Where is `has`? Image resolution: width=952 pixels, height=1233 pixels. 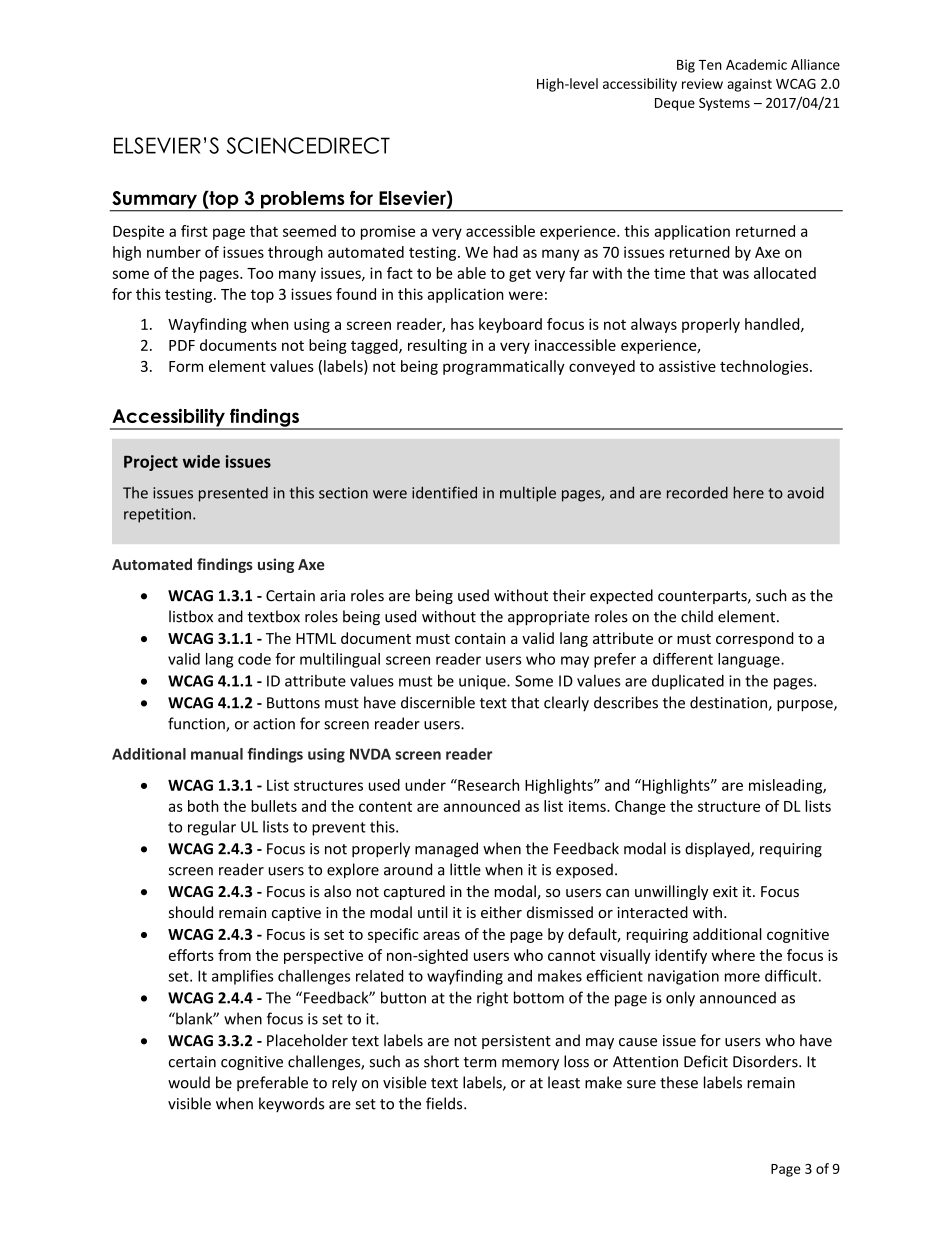
has is located at coordinates (462, 324).
